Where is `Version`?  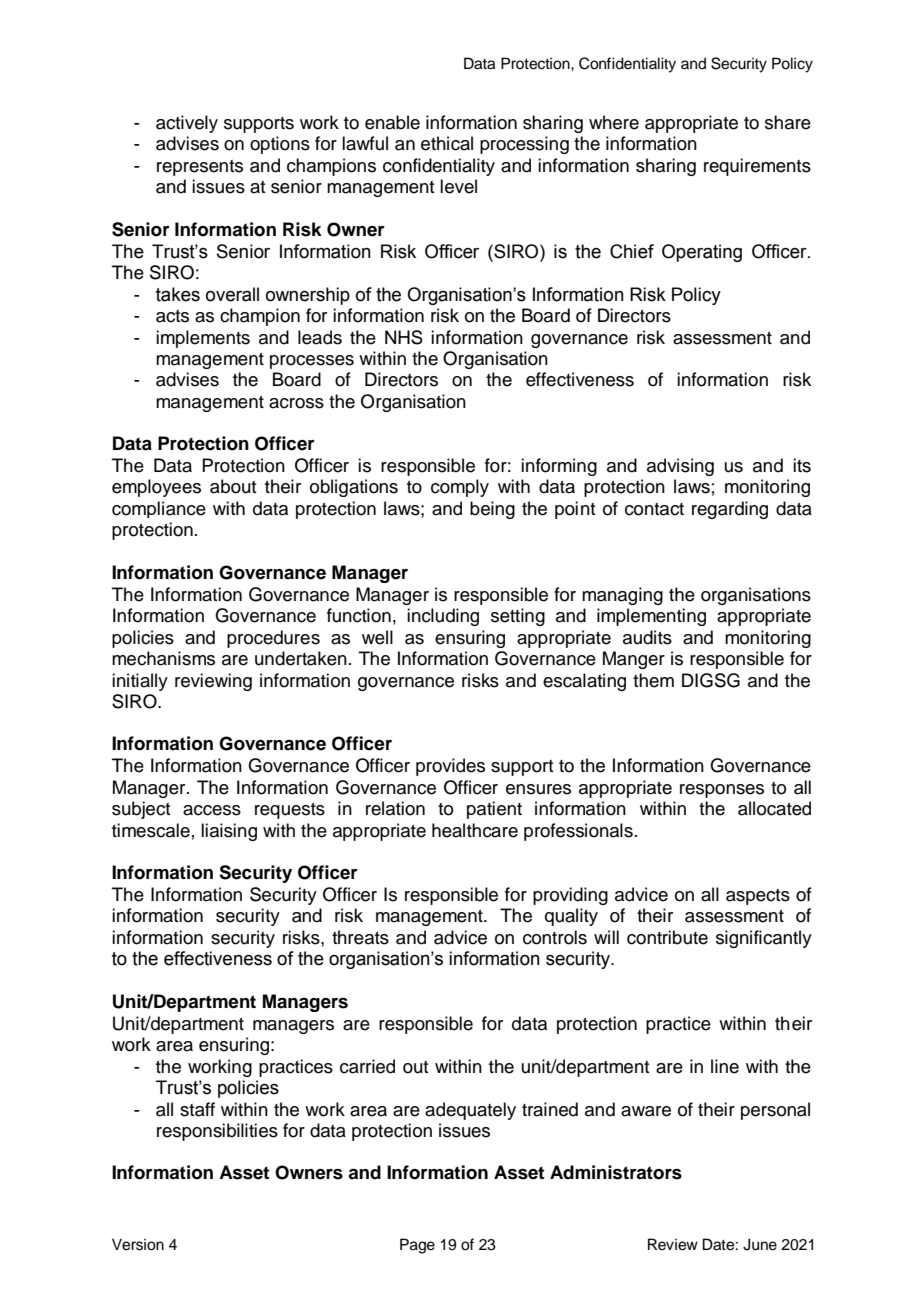 Version is located at coordinates (138, 1244).
